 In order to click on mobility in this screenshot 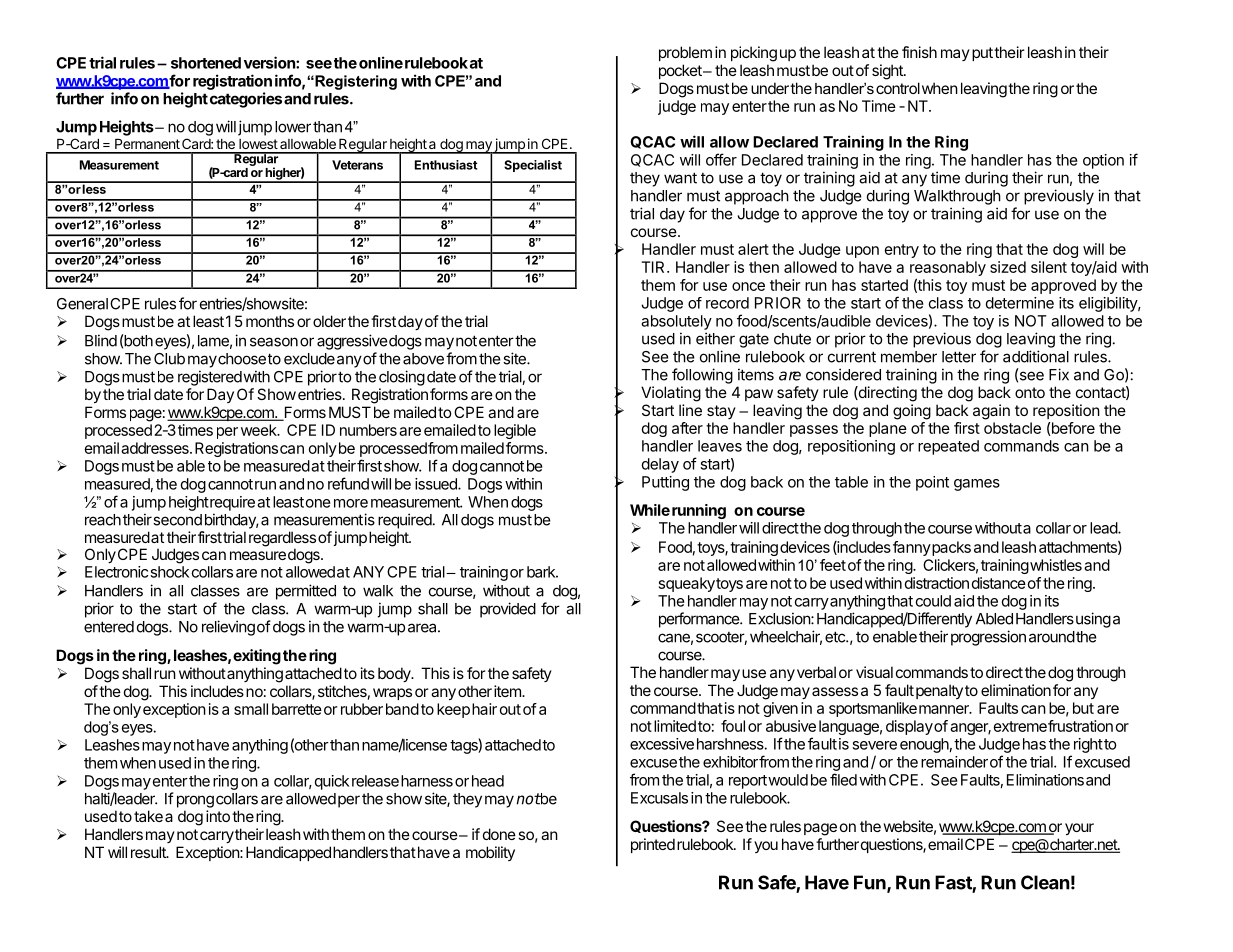, I will do `click(490, 853)`.
